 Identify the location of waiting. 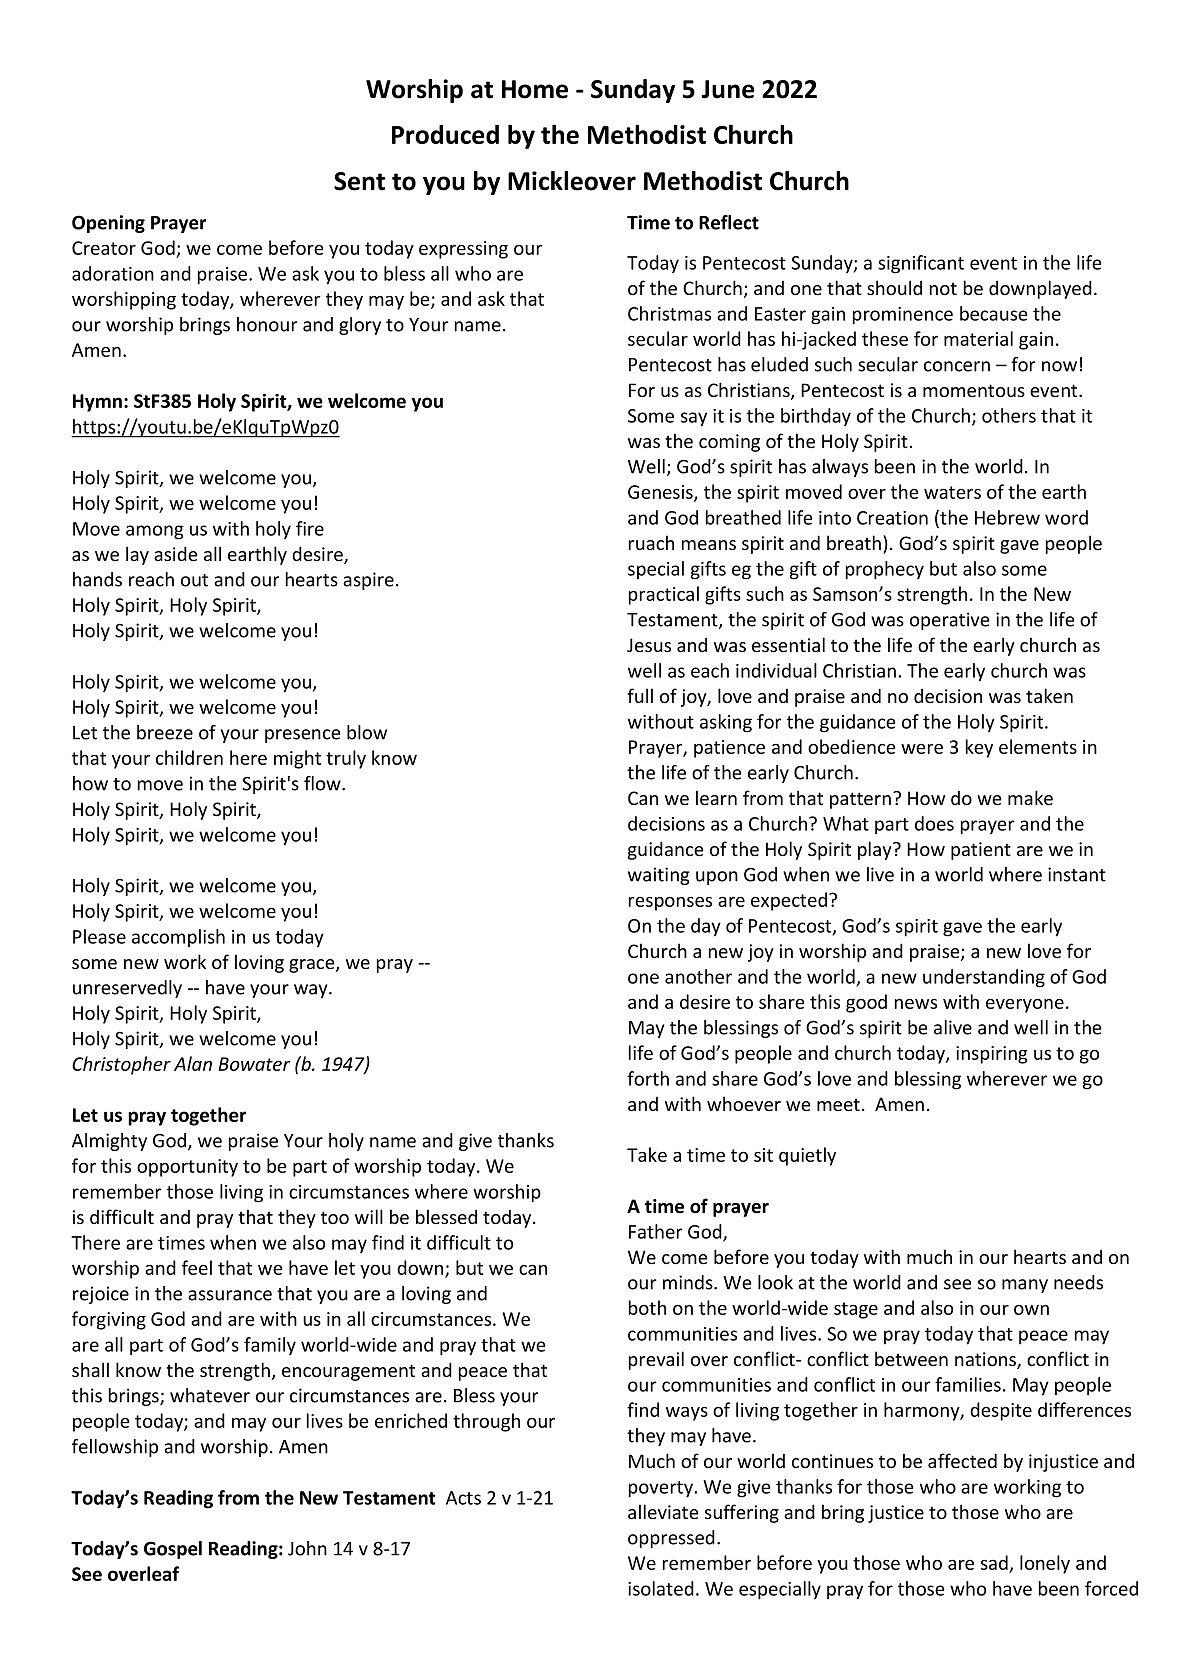
(659, 876).
